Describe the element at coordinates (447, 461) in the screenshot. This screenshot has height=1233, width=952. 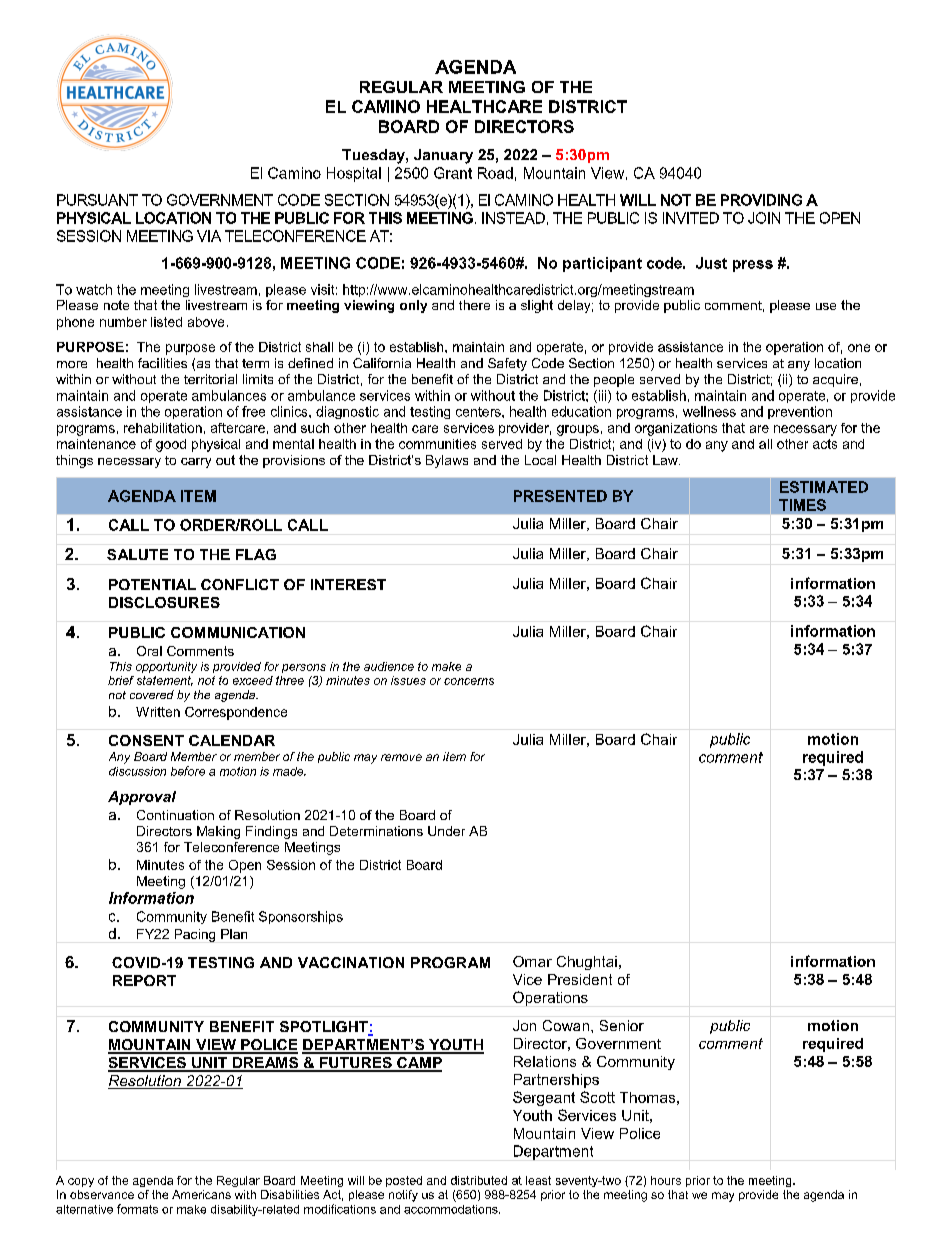
I see `Bylaws` at that location.
